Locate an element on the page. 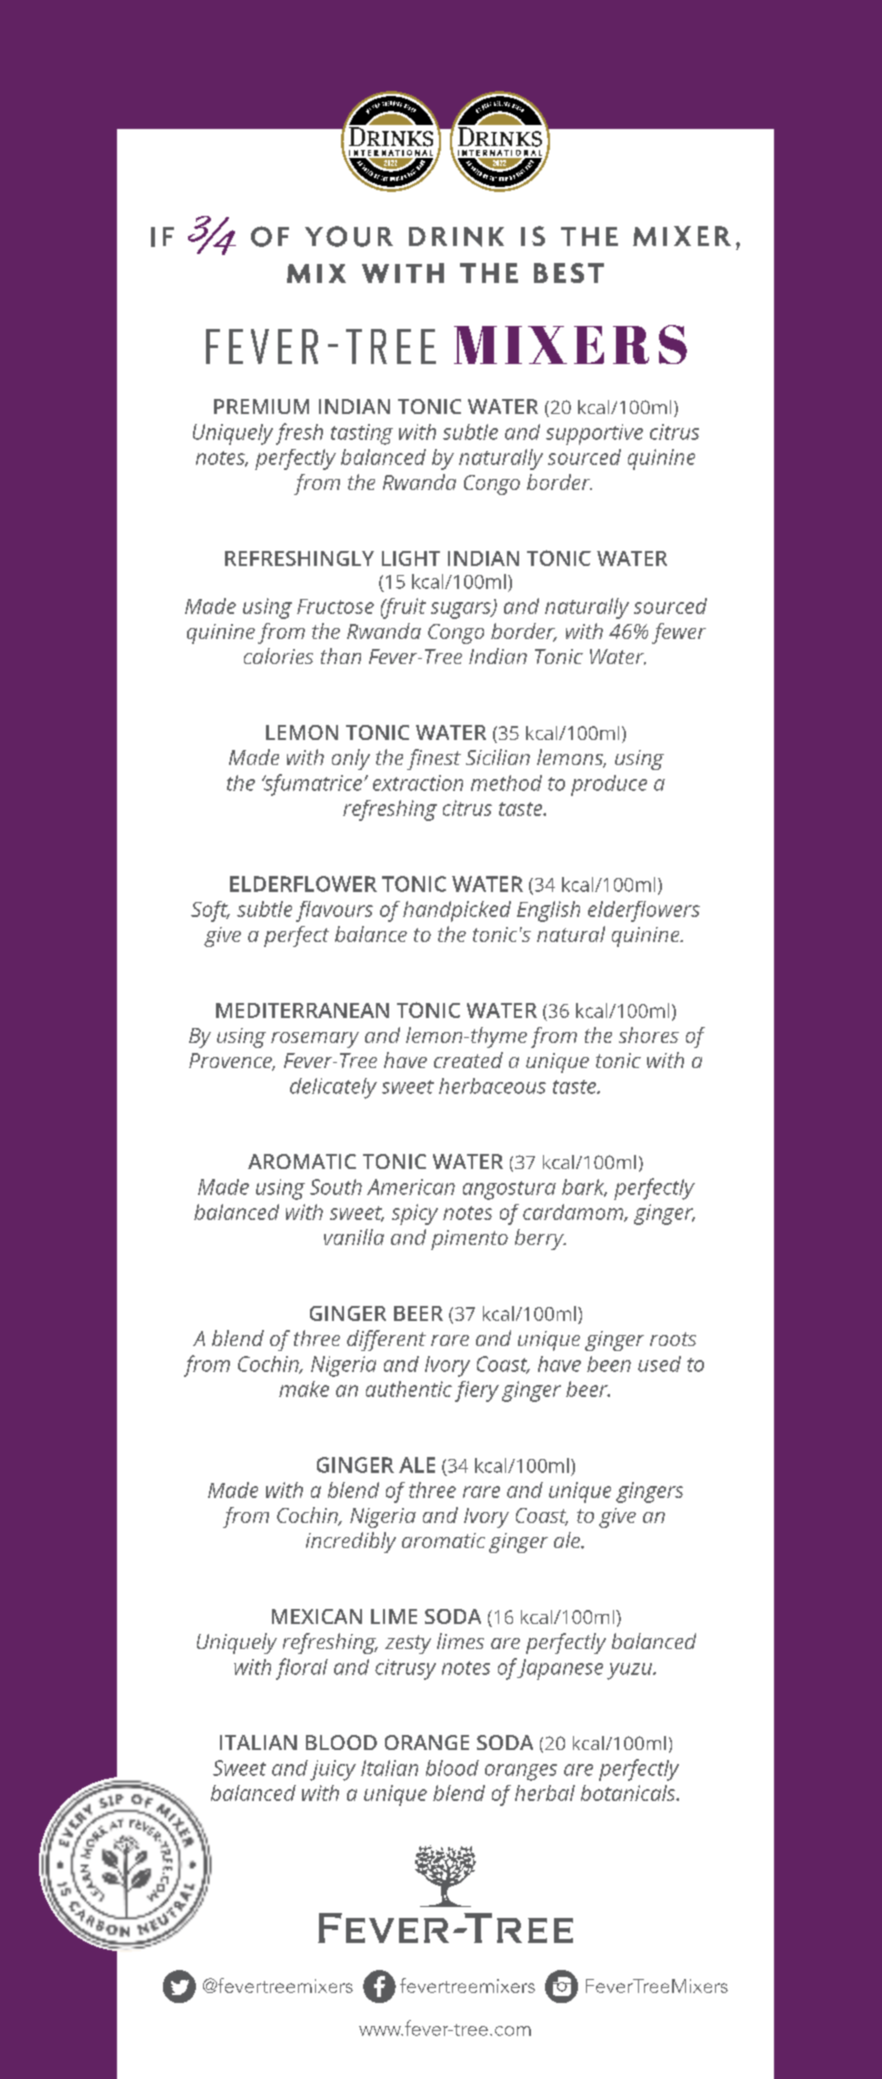 This page has height=2079, width=882. extraction is located at coordinates (418, 783).
